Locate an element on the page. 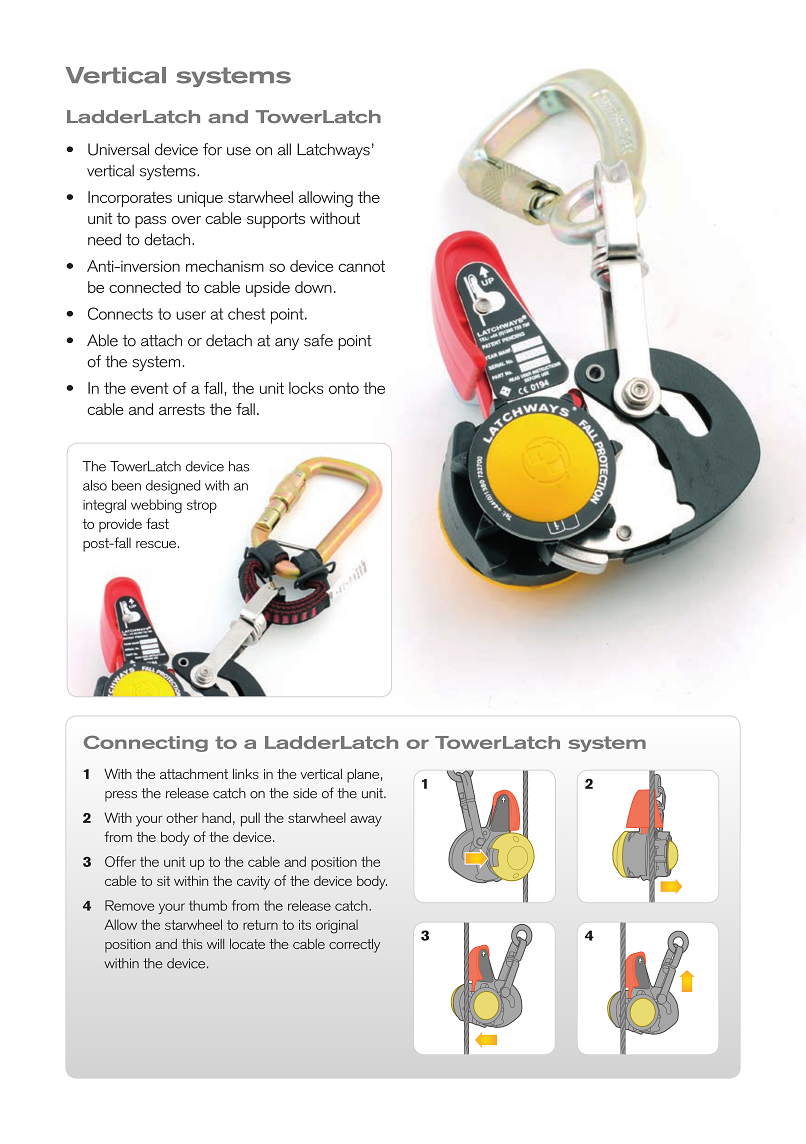 This page has height=1144, width=806. Connects is located at coordinates (120, 313).
